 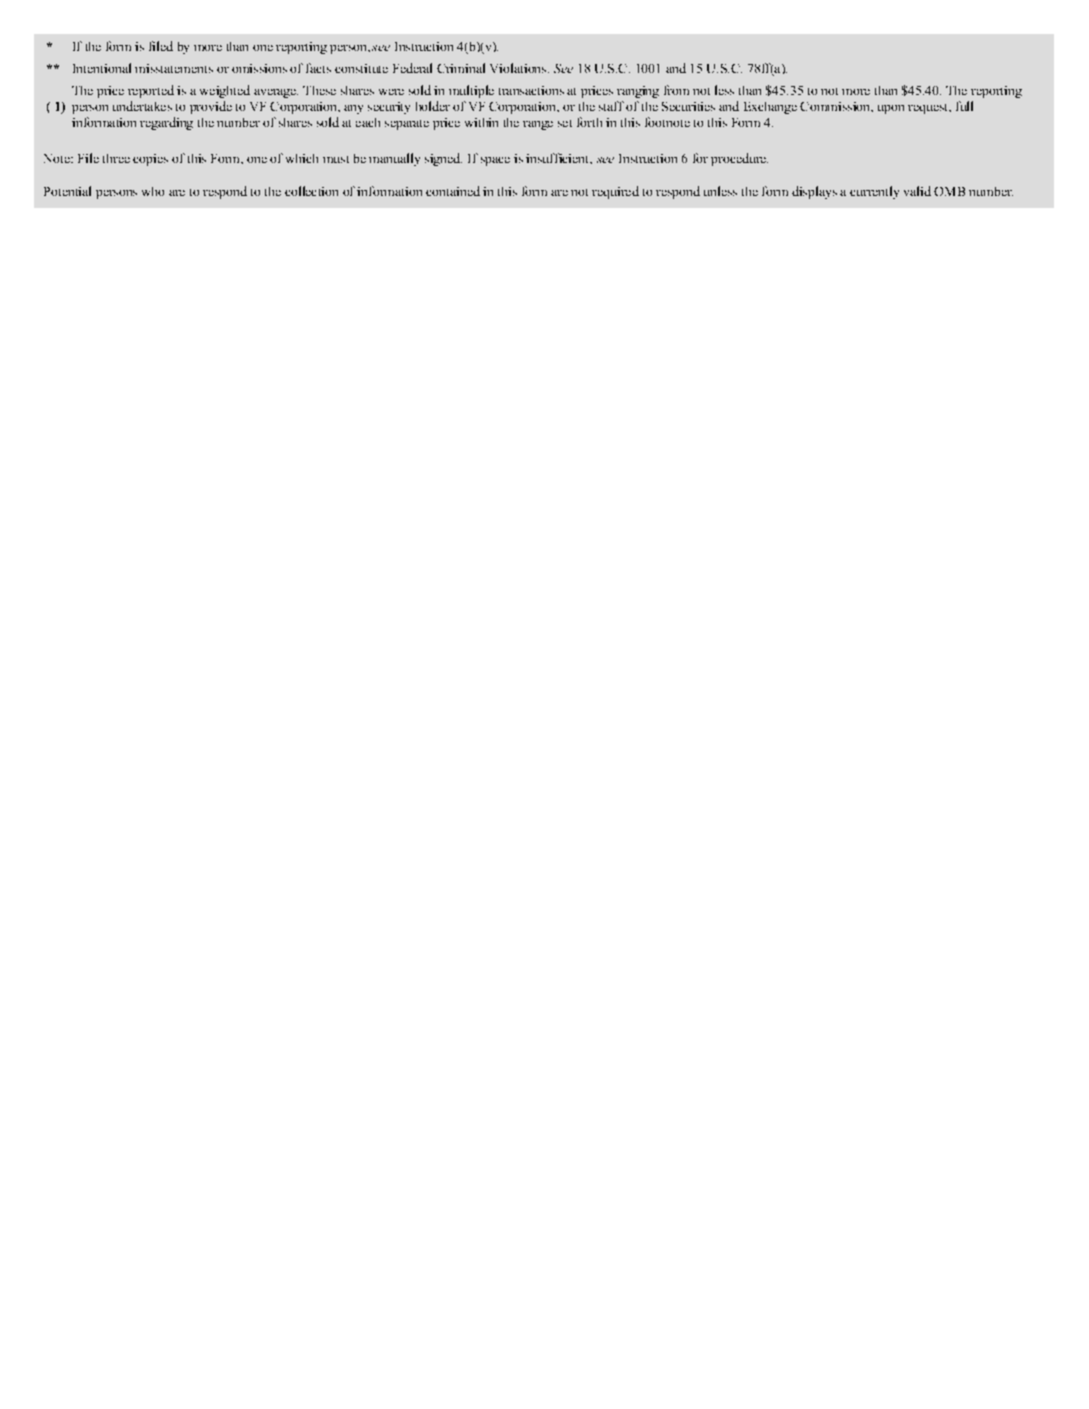 I want to click on regarding, so click(x=166, y=123).
